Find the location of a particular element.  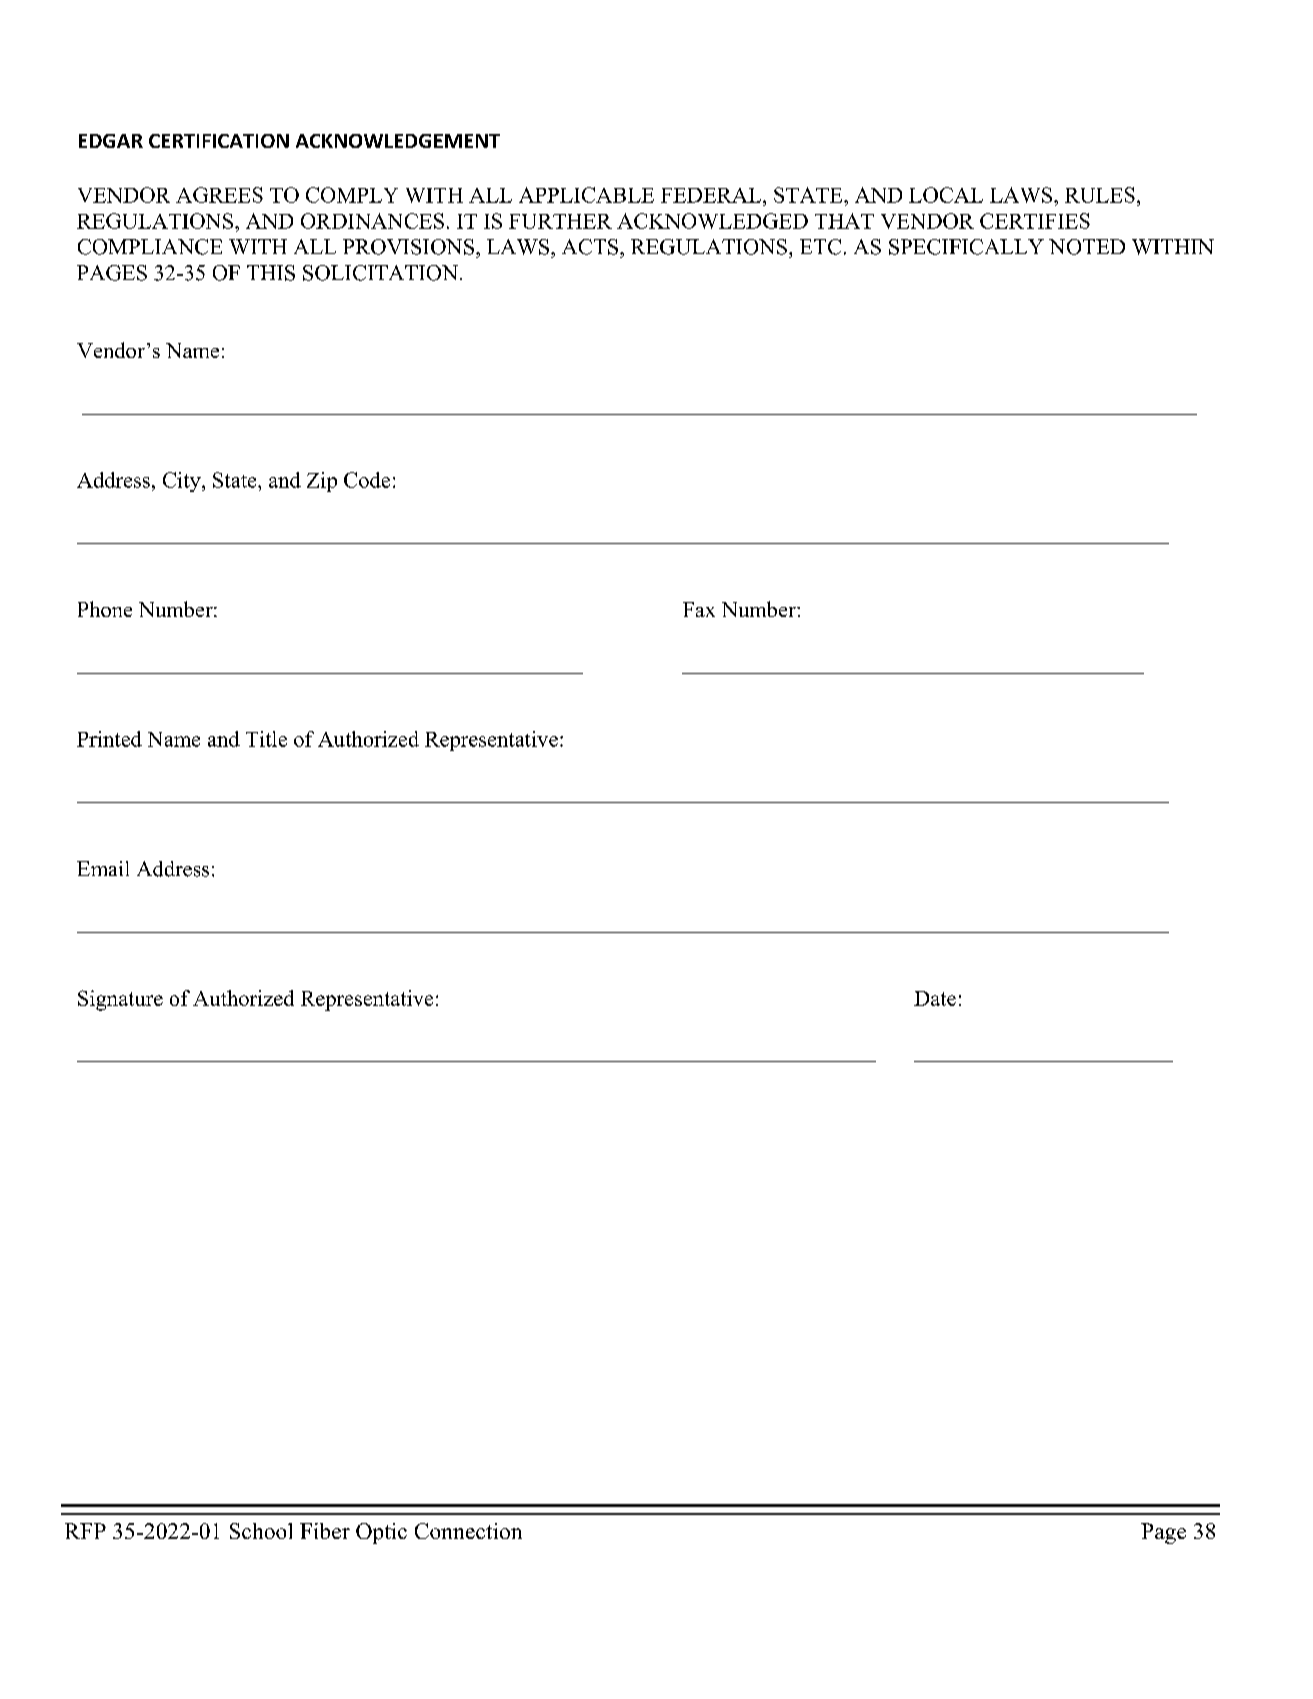

SPECIFICALLY is located at coordinates (966, 247).
